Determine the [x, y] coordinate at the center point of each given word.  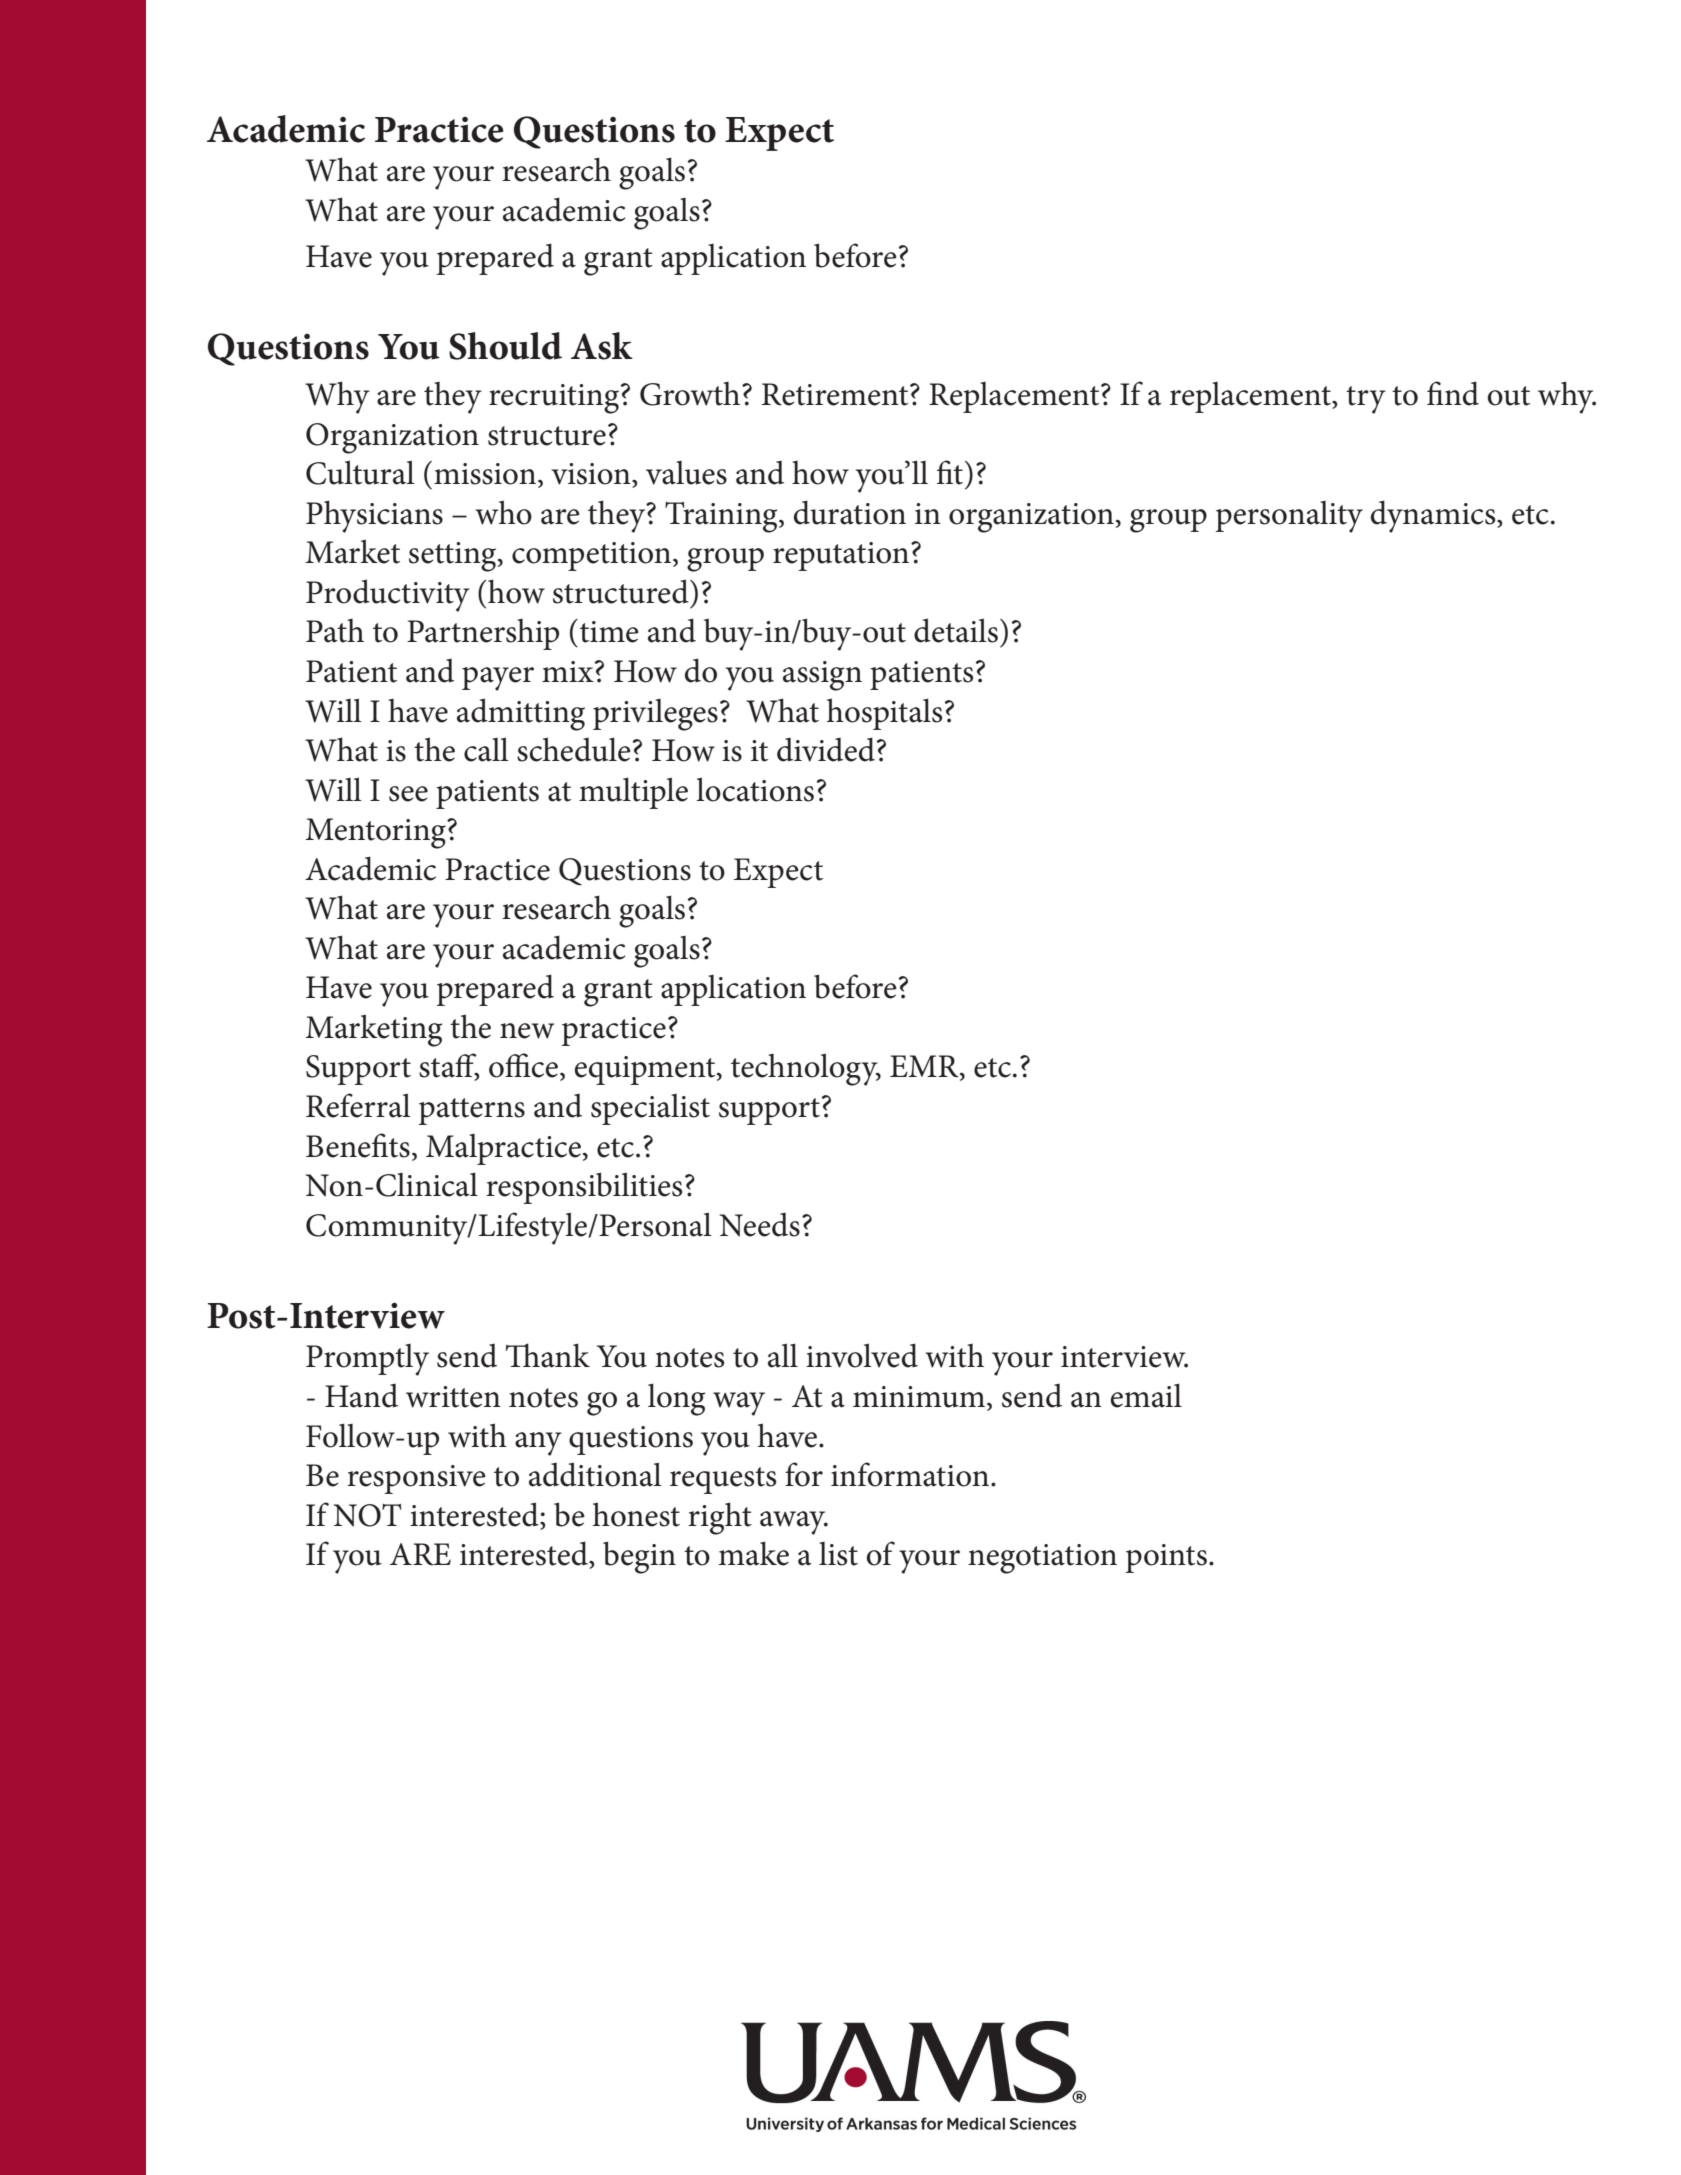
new [527, 1031]
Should [505, 346]
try [1366, 400]
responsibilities [584, 1188]
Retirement [836, 394]
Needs [759, 1225]
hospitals [884, 714]
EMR [925, 1067]
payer [498, 679]
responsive [416, 1479]
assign [822, 676]
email [1146, 1395]
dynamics [1434, 516]
